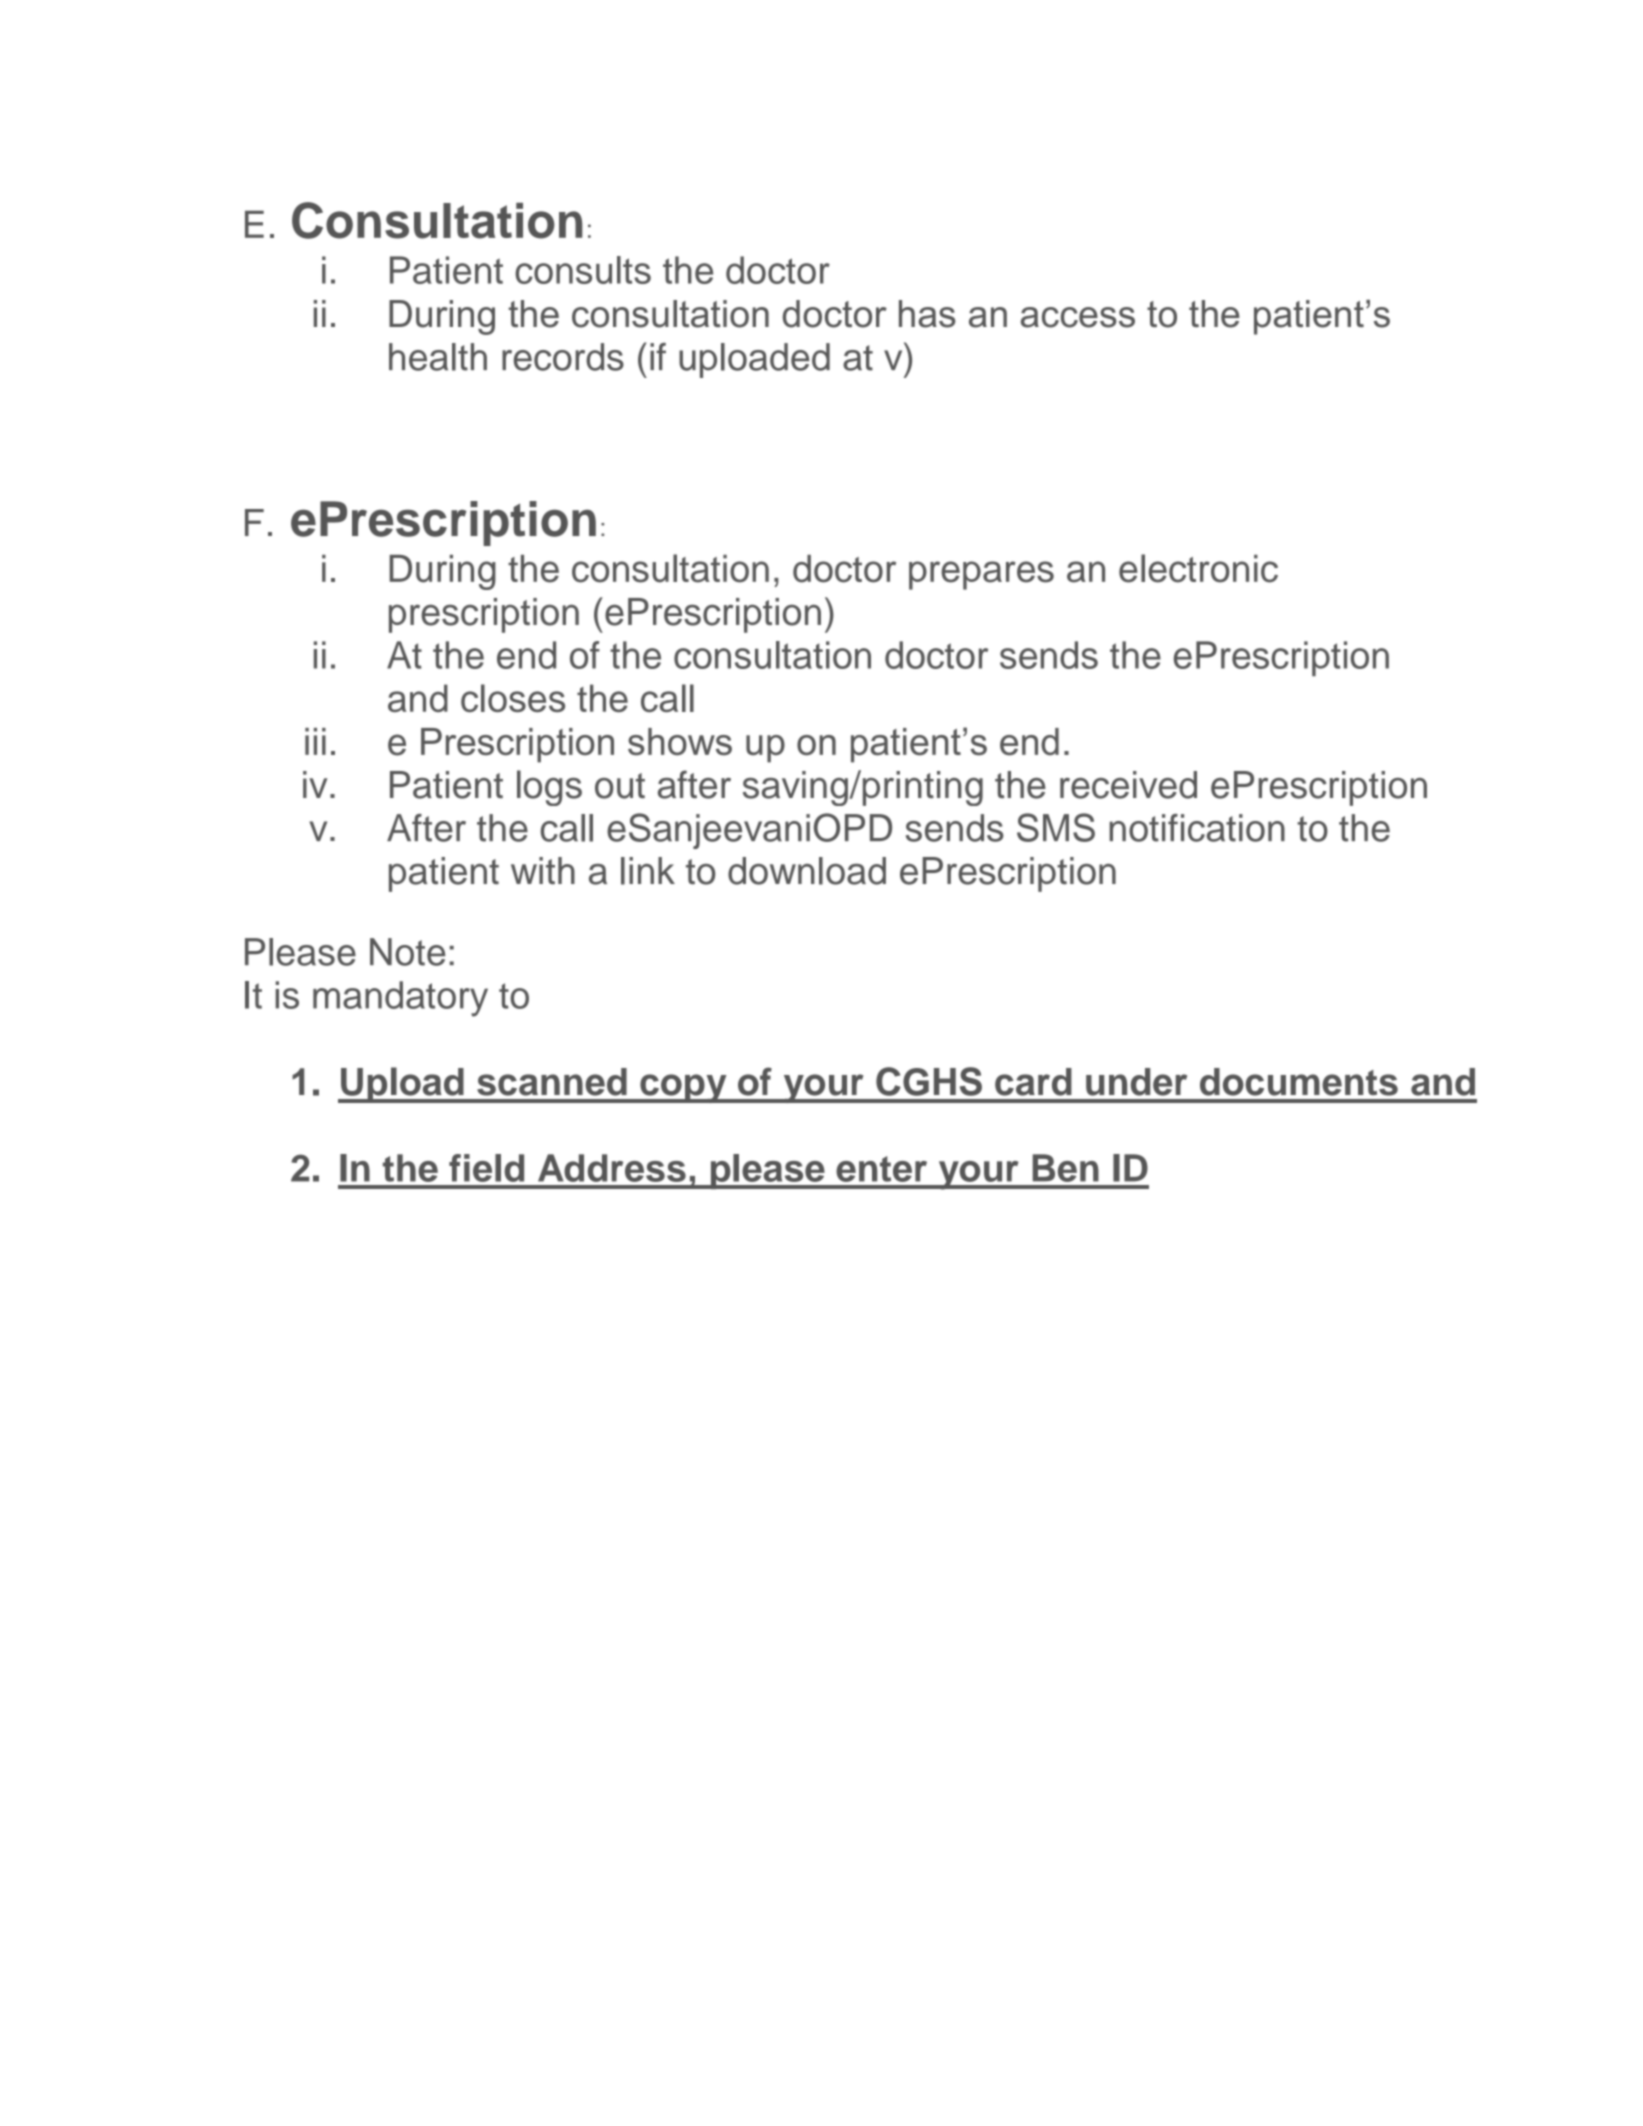  Describe the element at coordinates (1197, 828) in the screenshot. I see `notification` at that location.
